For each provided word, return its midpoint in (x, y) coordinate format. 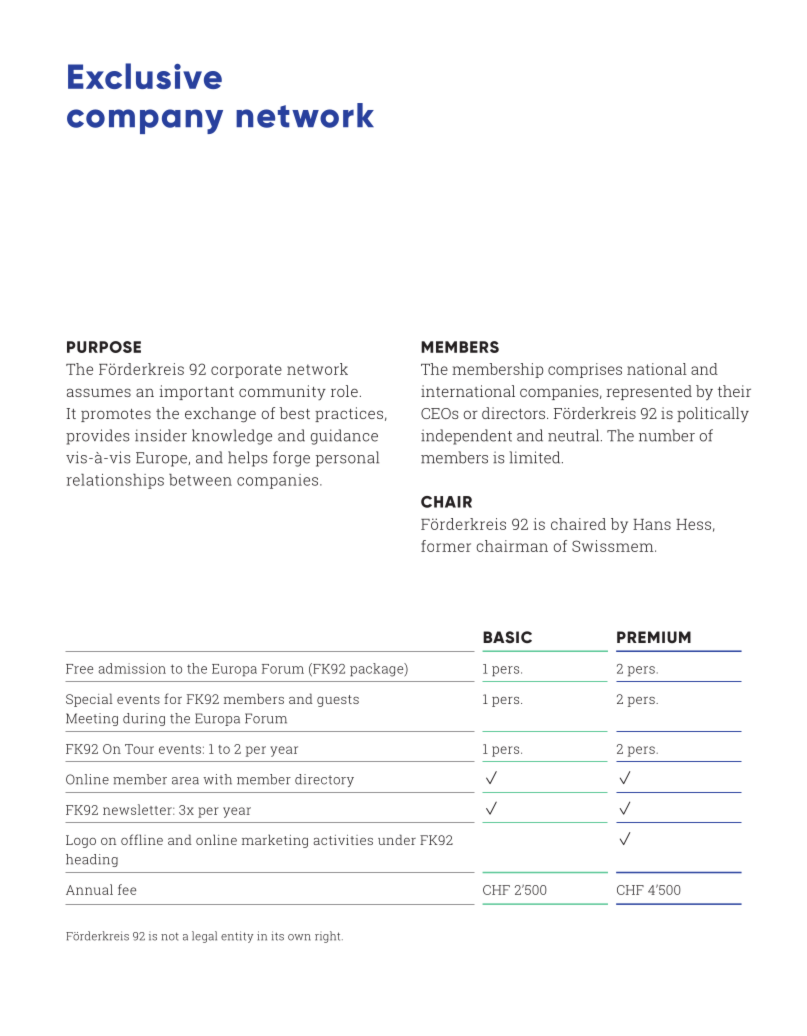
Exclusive (145, 76)
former (446, 546)
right (329, 937)
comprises (585, 370)
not (170, 936)
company (145, 121)
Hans (652, 524)
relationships (115, 481)
